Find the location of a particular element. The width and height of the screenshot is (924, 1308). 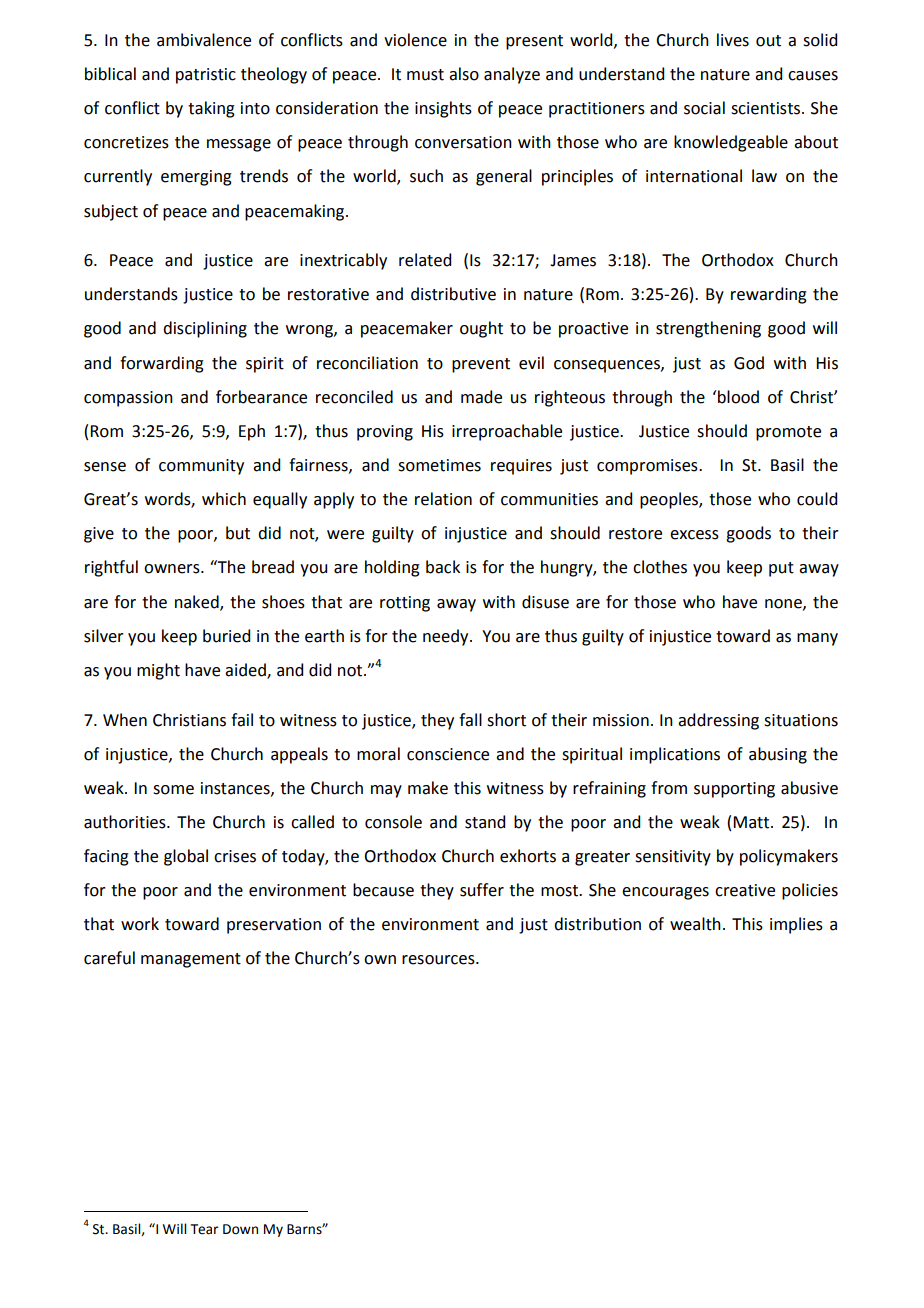

lives is located at coordinates (733, 40).
